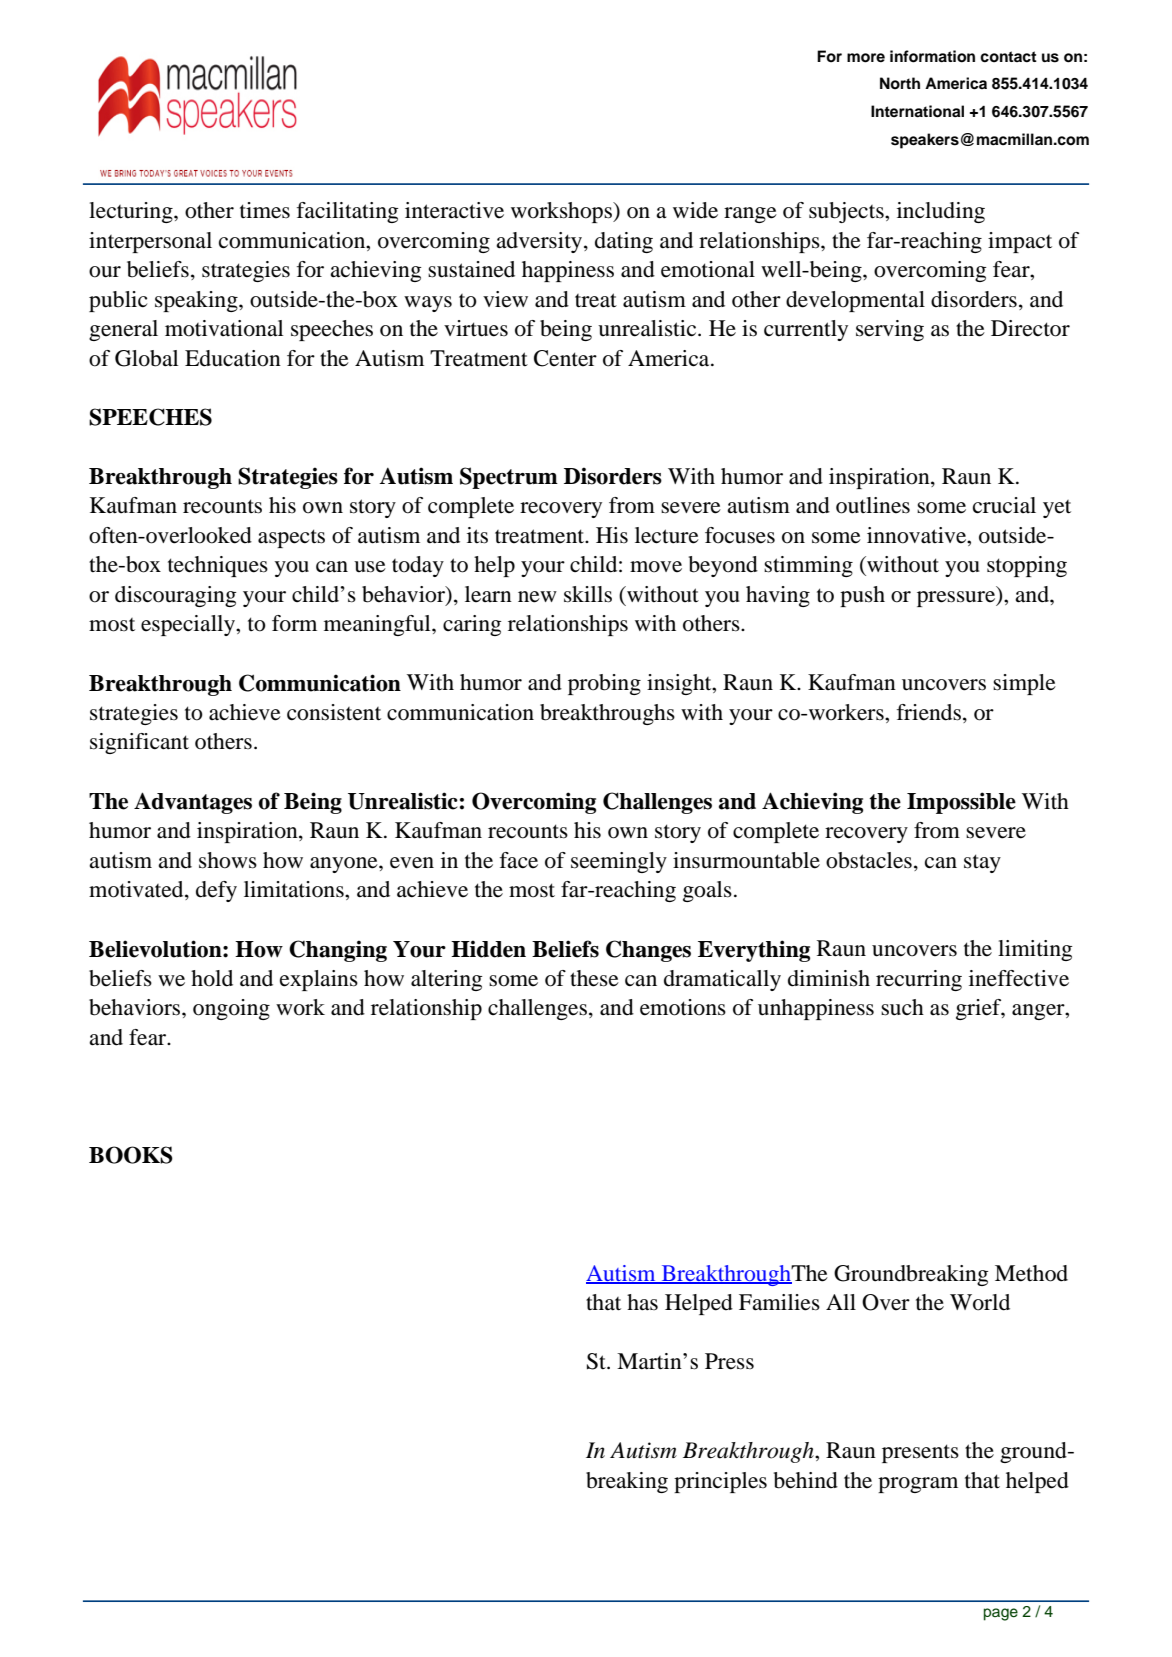  Describe the element at coordinates (594, 978) in the image. I see `these` at that location.
